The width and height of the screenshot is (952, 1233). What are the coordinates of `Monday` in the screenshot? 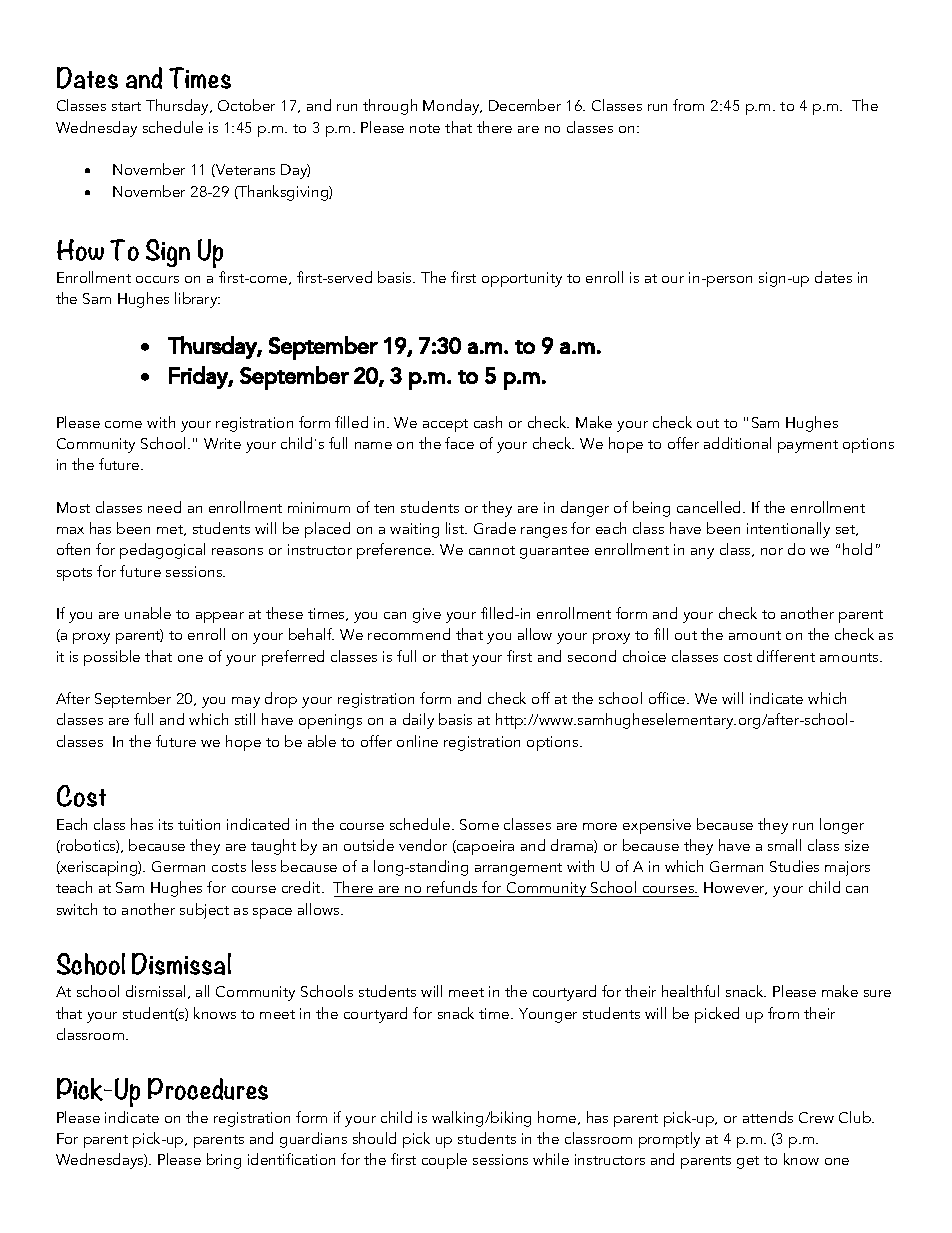 It's located at (452, 107).
